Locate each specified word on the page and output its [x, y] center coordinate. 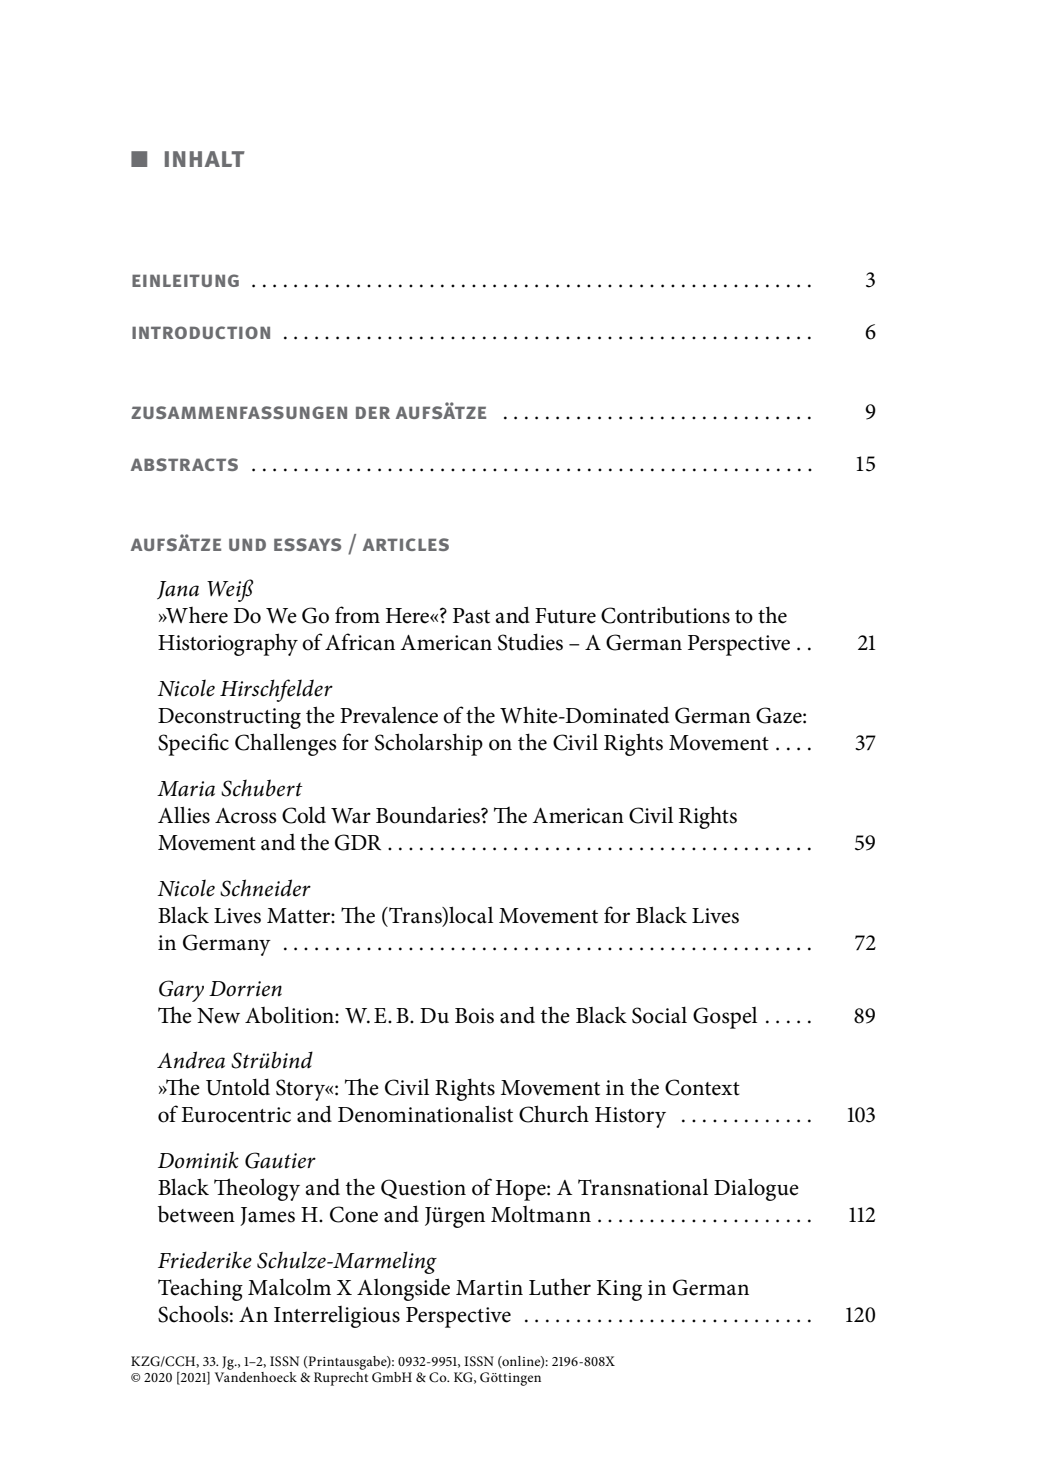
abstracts [184, 464]
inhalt [205, 159]
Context [702, 1087]
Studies [530, 642]
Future [565, 616]
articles [406, 544]
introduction [201, 332]
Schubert [262, 788]
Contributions [665, 615]
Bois [474, 1016]
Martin [489, 1288]
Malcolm [289, 1287]
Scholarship [429, 744]
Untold [238, 1087]
